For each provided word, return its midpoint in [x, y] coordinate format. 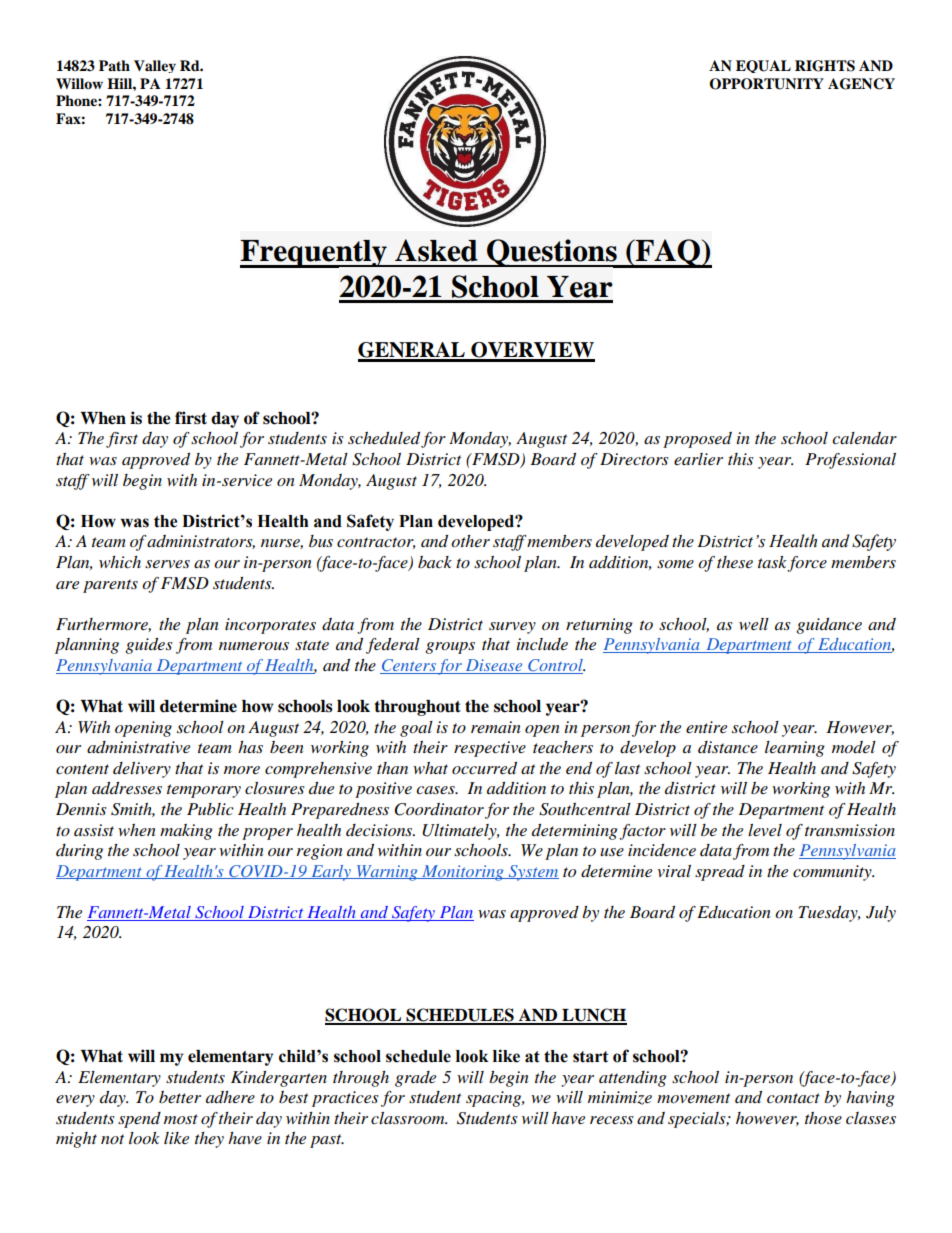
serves [167, 564]
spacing [495, 1099]
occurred [484, 768]
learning [795, 749]
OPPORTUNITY [766, 84]
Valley [155, 66]
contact [793, 1098]
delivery [142, 770]
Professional [850, 461]
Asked [436, 250]
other [470, 541]
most [181, 1119]
